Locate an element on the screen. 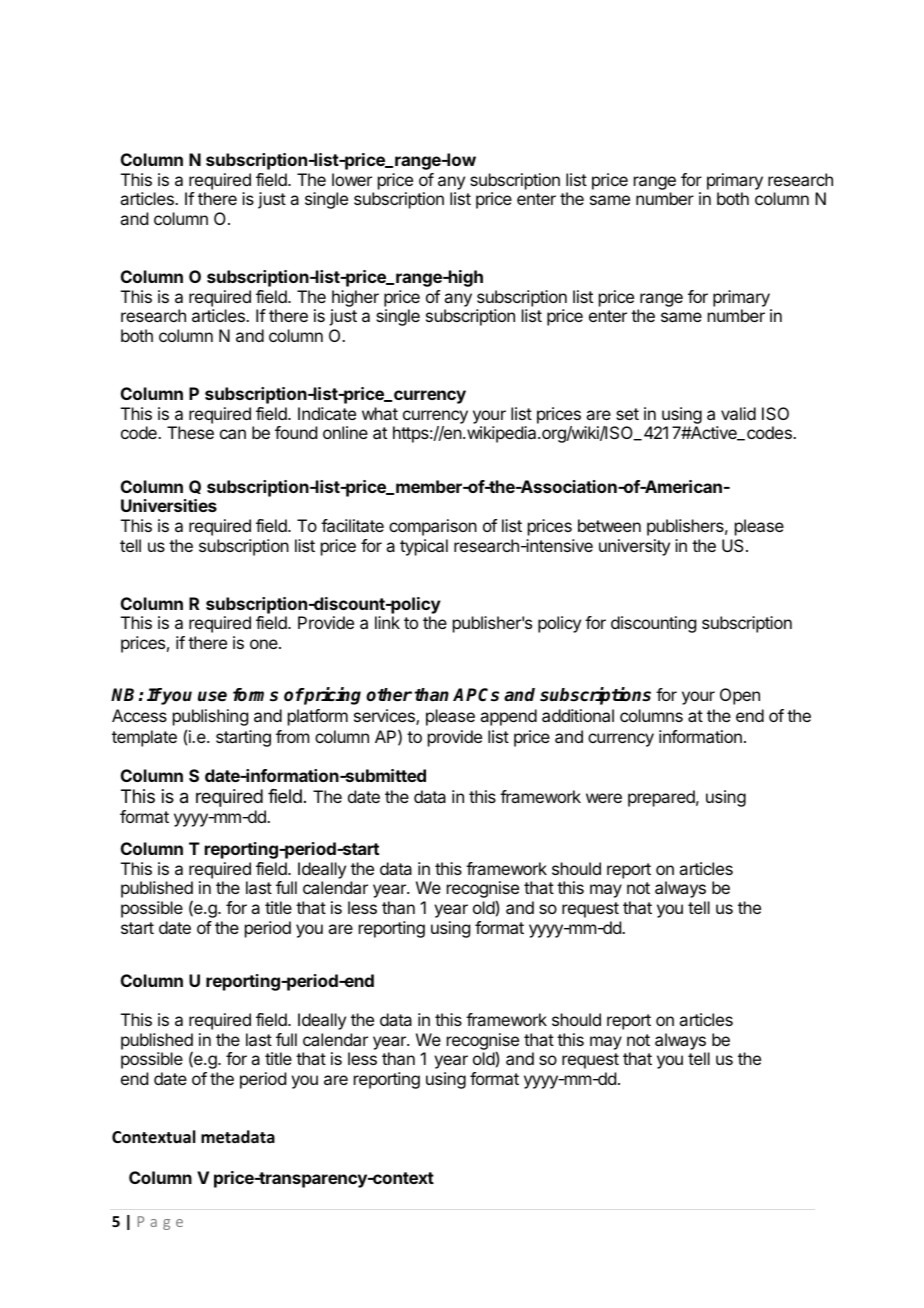 This screenshot has width=924, height=1308. Open is located at coordinates (740, 696).
